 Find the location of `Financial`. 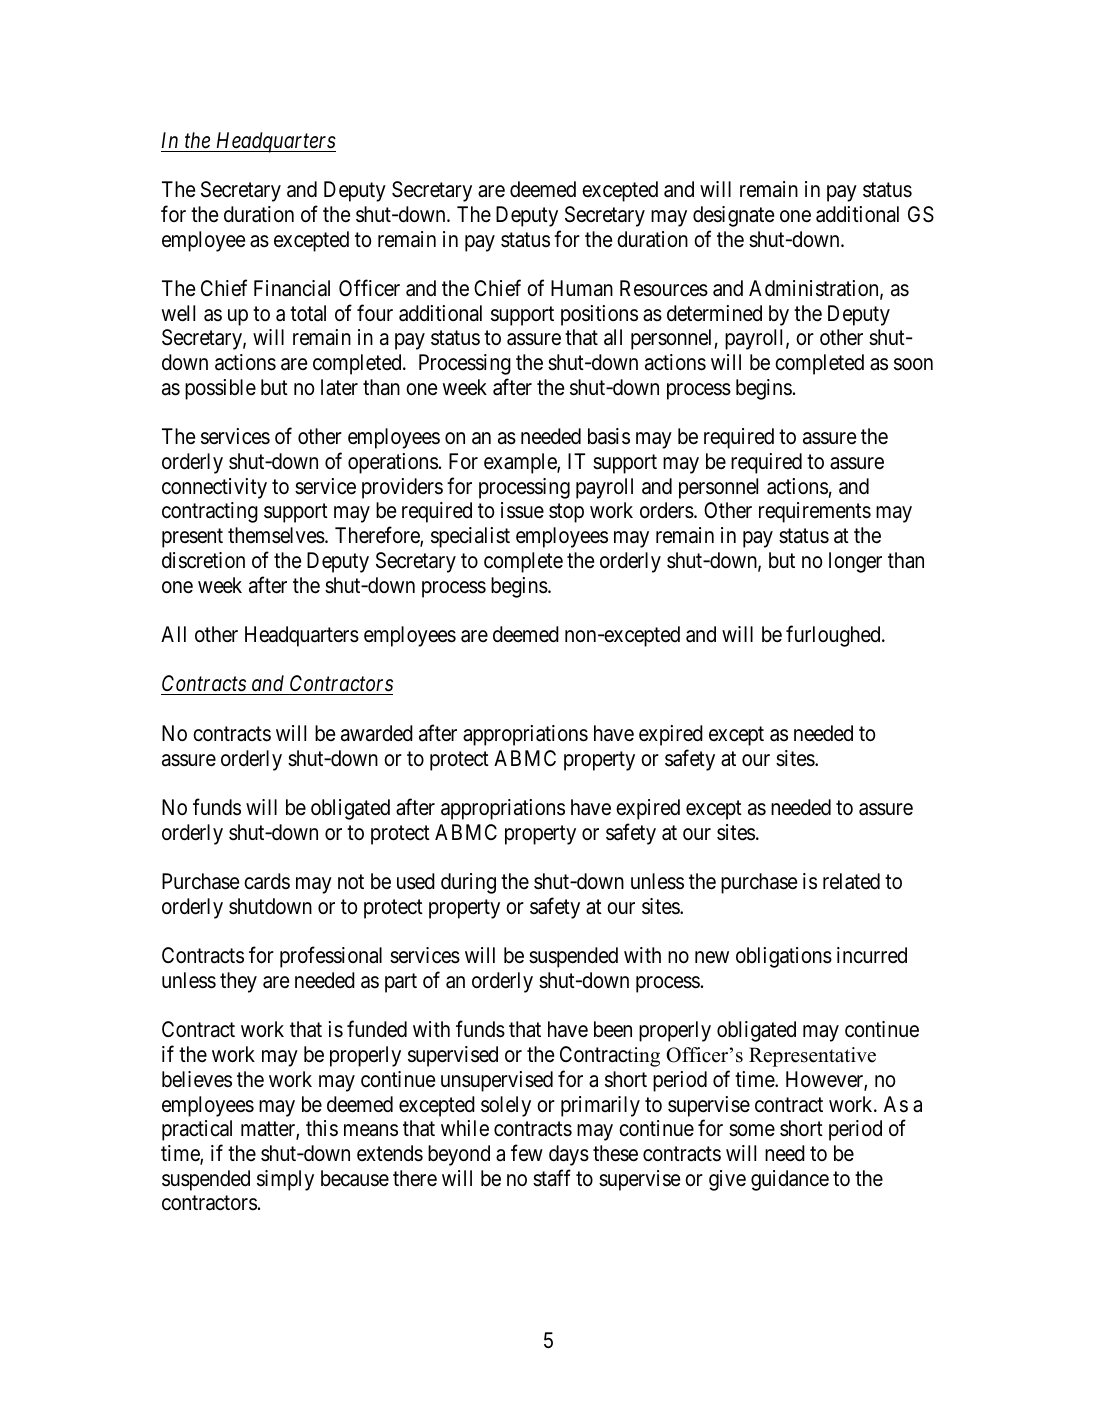

Financial is located at coordinates (292, 288).
